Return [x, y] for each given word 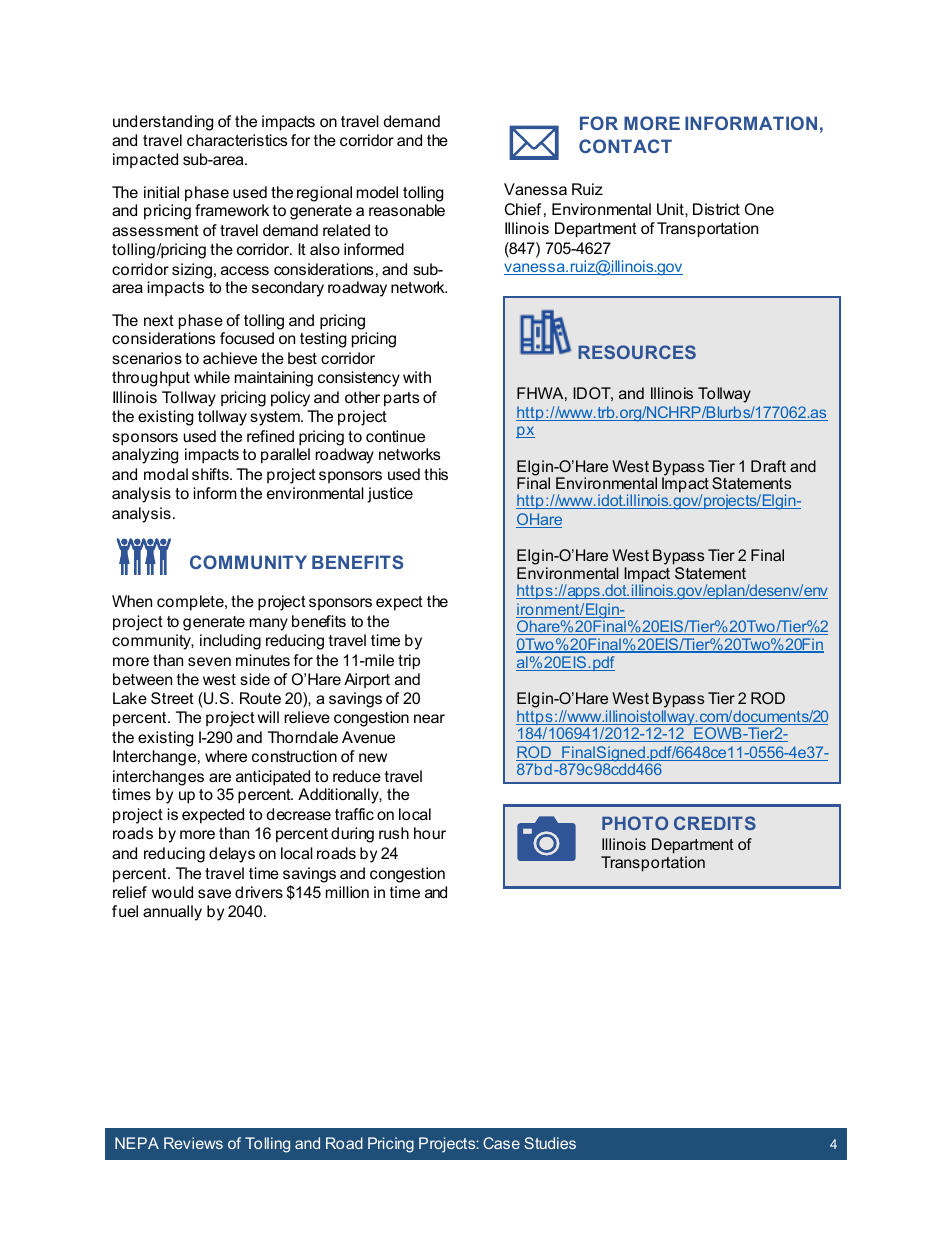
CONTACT [625, 146]
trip [409, 662]
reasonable [407, 210]
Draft [768, 466]
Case [501, 1143]
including [230, 642]
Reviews [193, 1143]
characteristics [237, 140]
